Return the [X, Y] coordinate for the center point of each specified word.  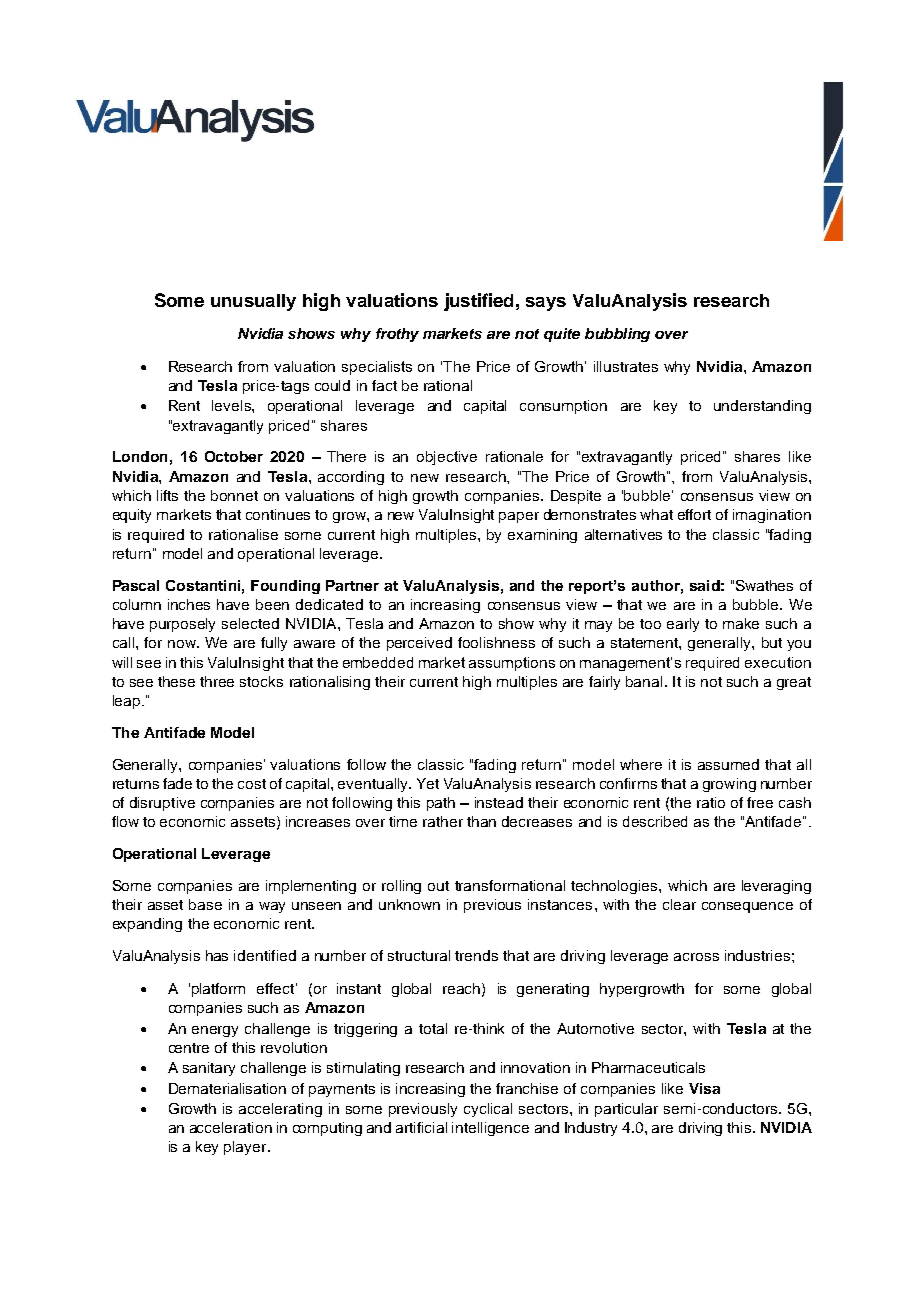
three [217, 681]
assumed [728, 764]
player [246, 1148]
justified [478, 302]
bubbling [617, 335]
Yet [428, 783]
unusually [253, 302]
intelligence [490, 1129]
